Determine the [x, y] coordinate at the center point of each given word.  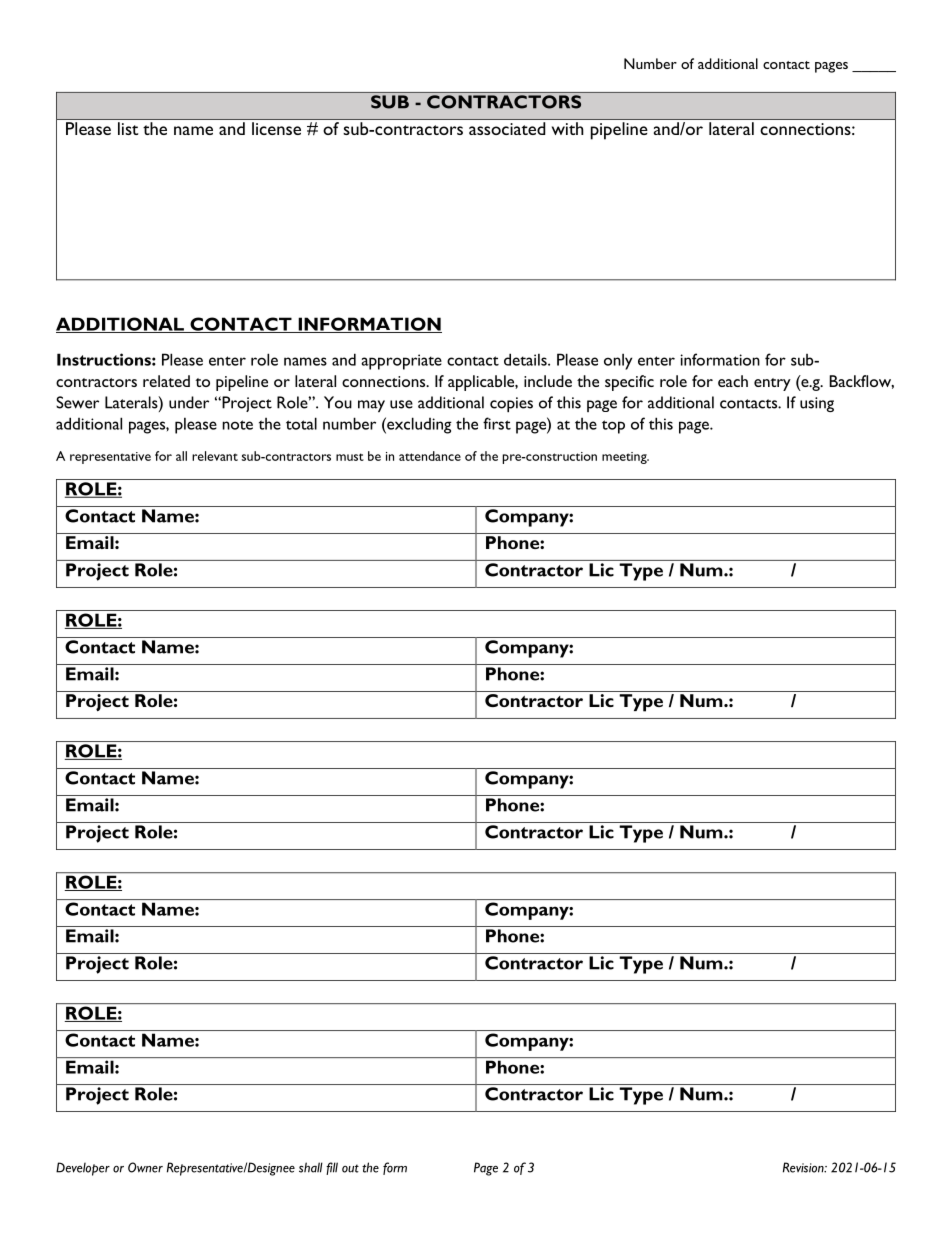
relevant [215, 456]
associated [507, 128]
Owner [145, 1167]
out [350, 1168]
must [350, 457]
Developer [83, 1169]
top [613, 427]
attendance [430, 456]
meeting [625, 458]
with [567, 128]
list [128, 128]
